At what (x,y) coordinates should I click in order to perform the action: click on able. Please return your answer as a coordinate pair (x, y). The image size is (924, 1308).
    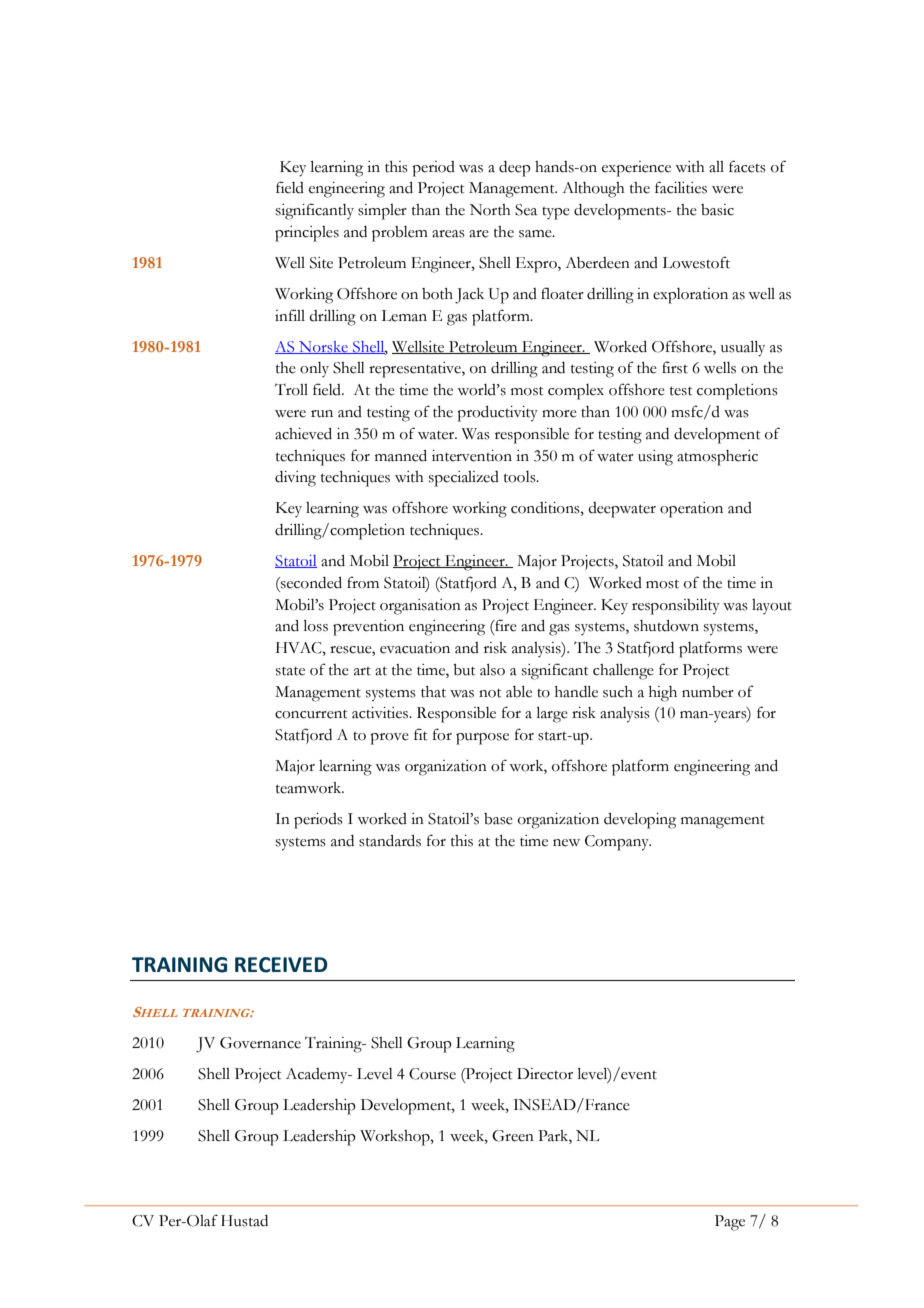
    Looking at the image, I should click on (519, 692).
